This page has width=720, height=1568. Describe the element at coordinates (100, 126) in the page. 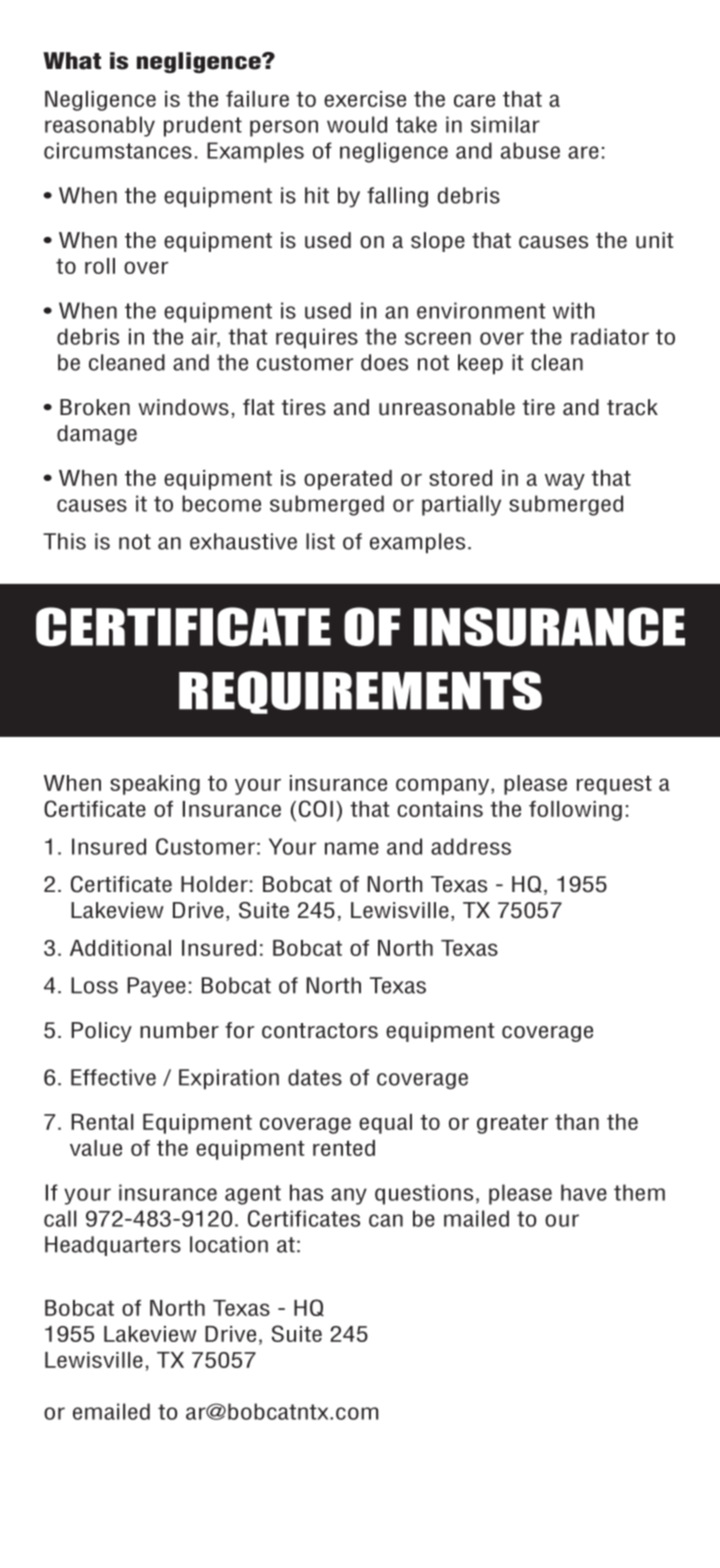

I see `reasonably` at that location.
